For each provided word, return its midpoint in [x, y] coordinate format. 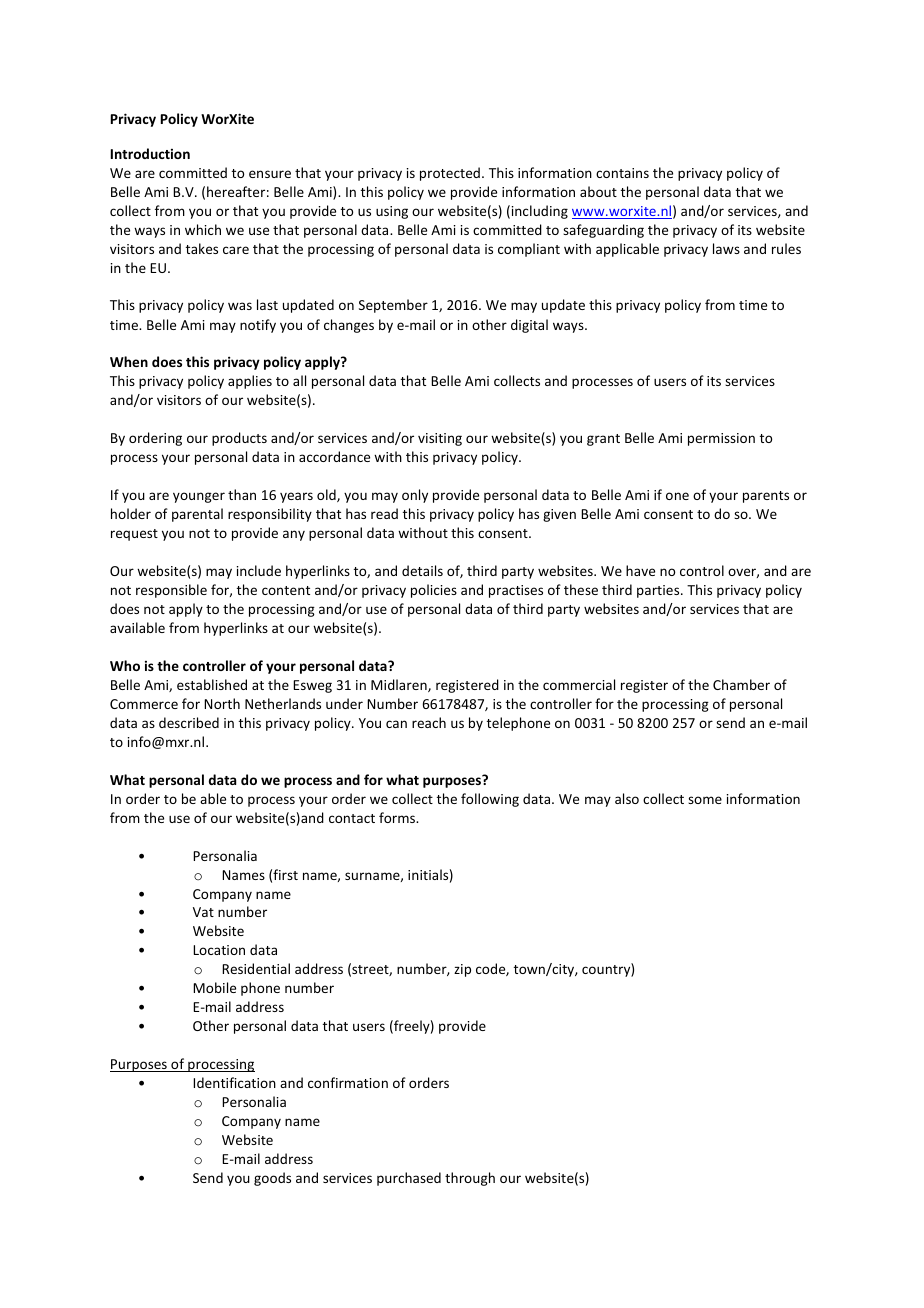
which [203, 229]
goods [272, 1179]
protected [450, 174]
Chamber [741, 684]
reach [429, 722]
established [212, 684]
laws [726, 248]
